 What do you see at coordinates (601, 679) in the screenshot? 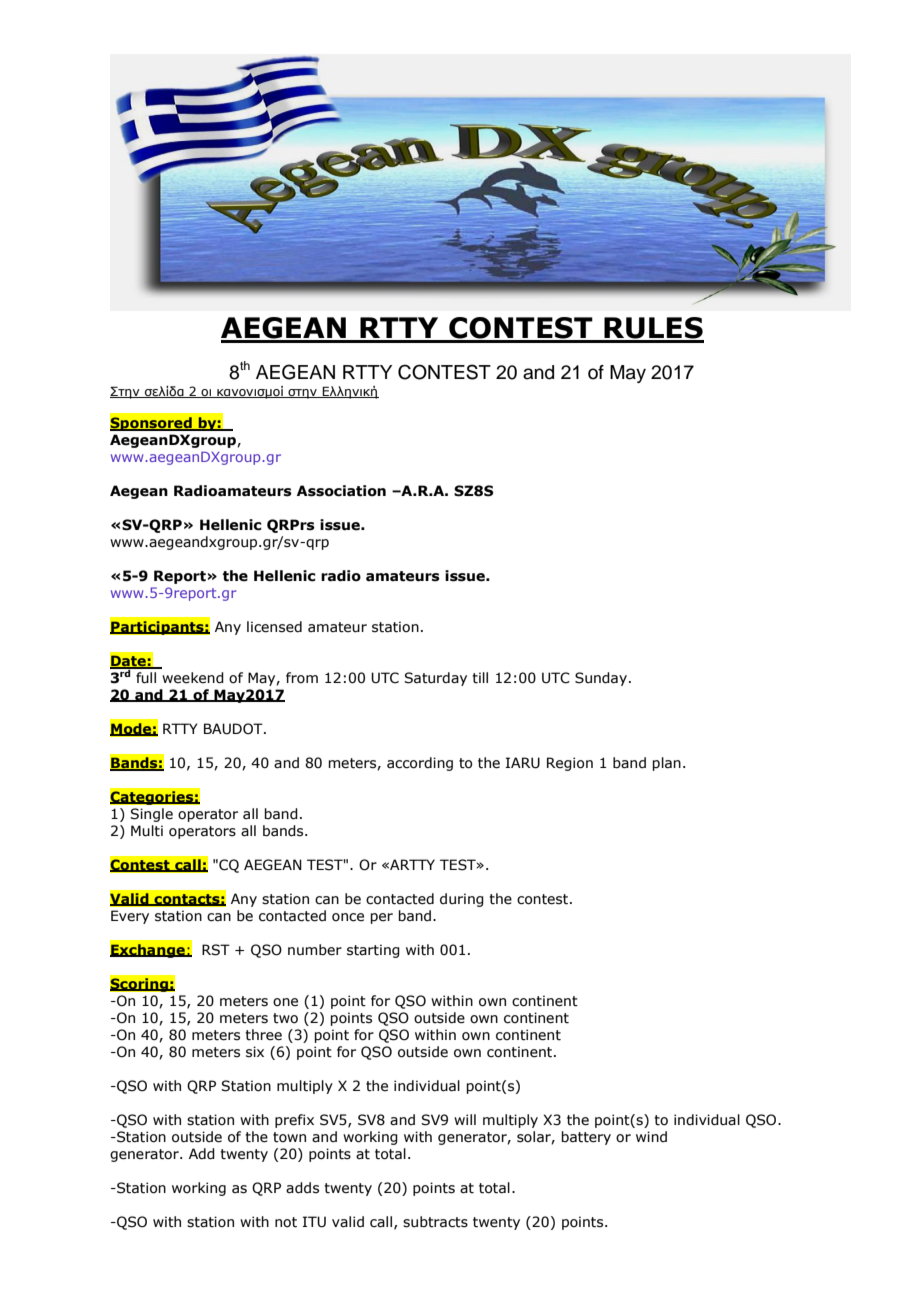
I see `Sunday` at bounding box center [601, 679].
